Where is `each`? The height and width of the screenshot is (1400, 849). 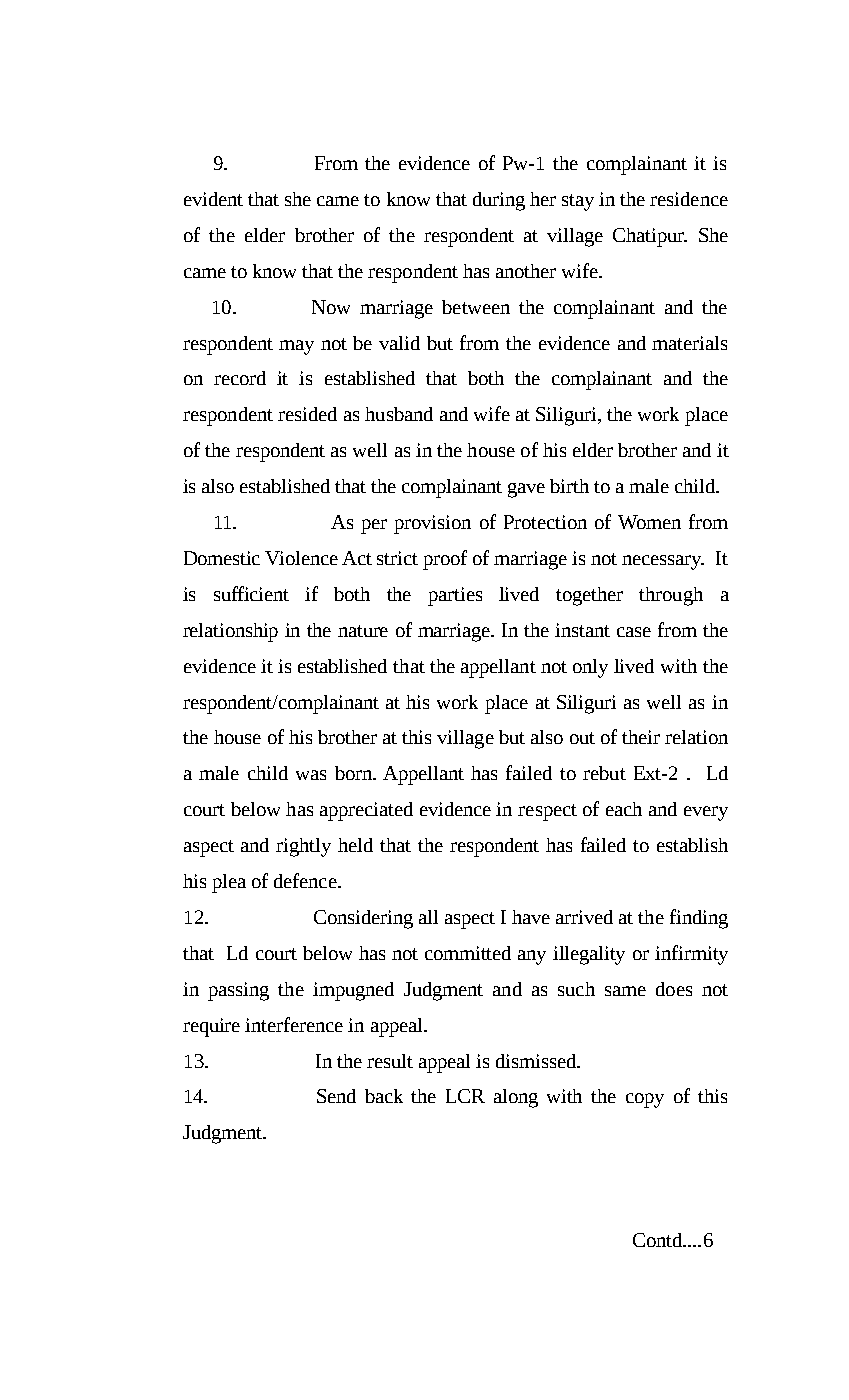
each is located at coordinates (624, 809).
